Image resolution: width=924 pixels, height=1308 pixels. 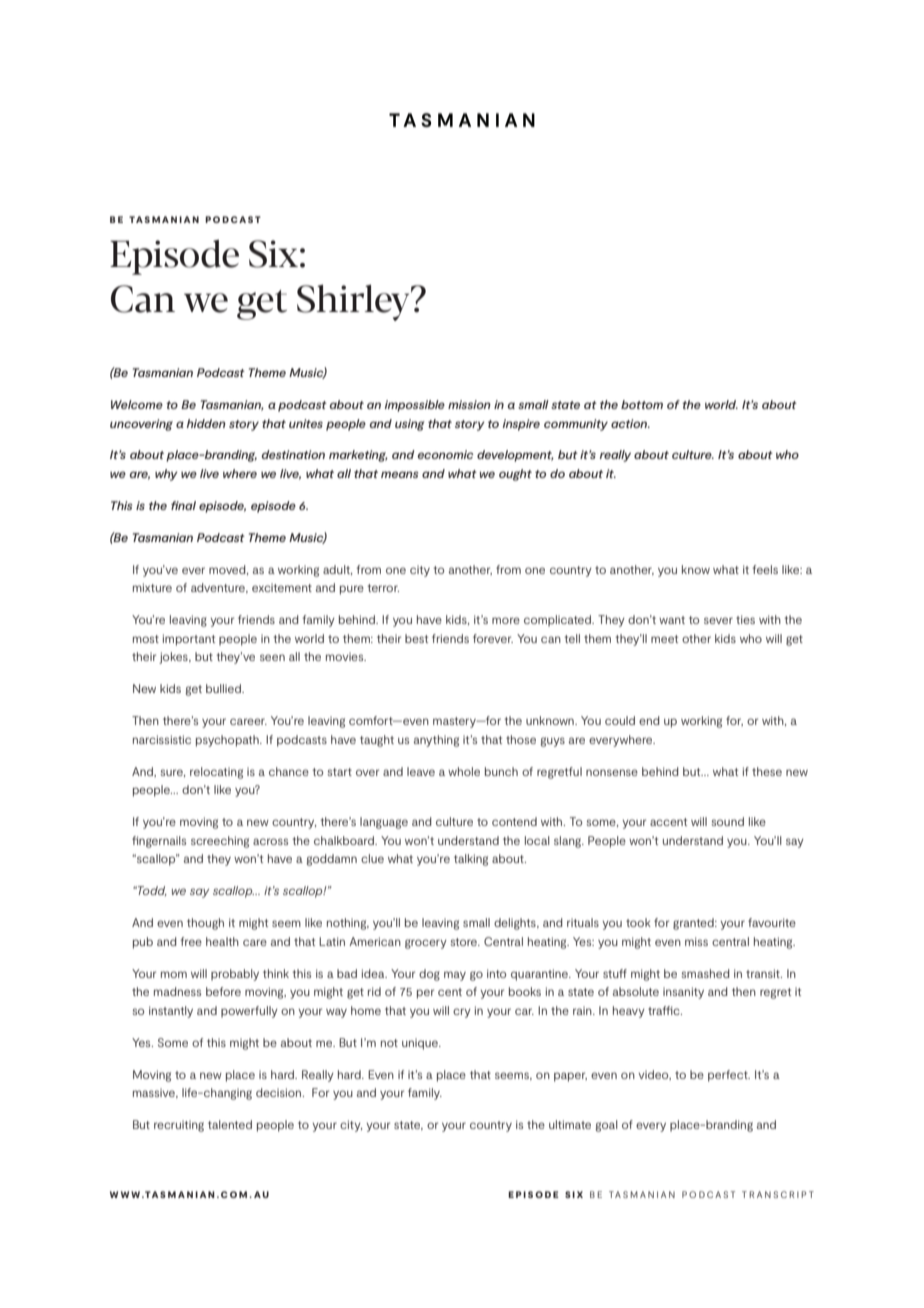 I want to click on talented, so click(x=230, y=1124).
